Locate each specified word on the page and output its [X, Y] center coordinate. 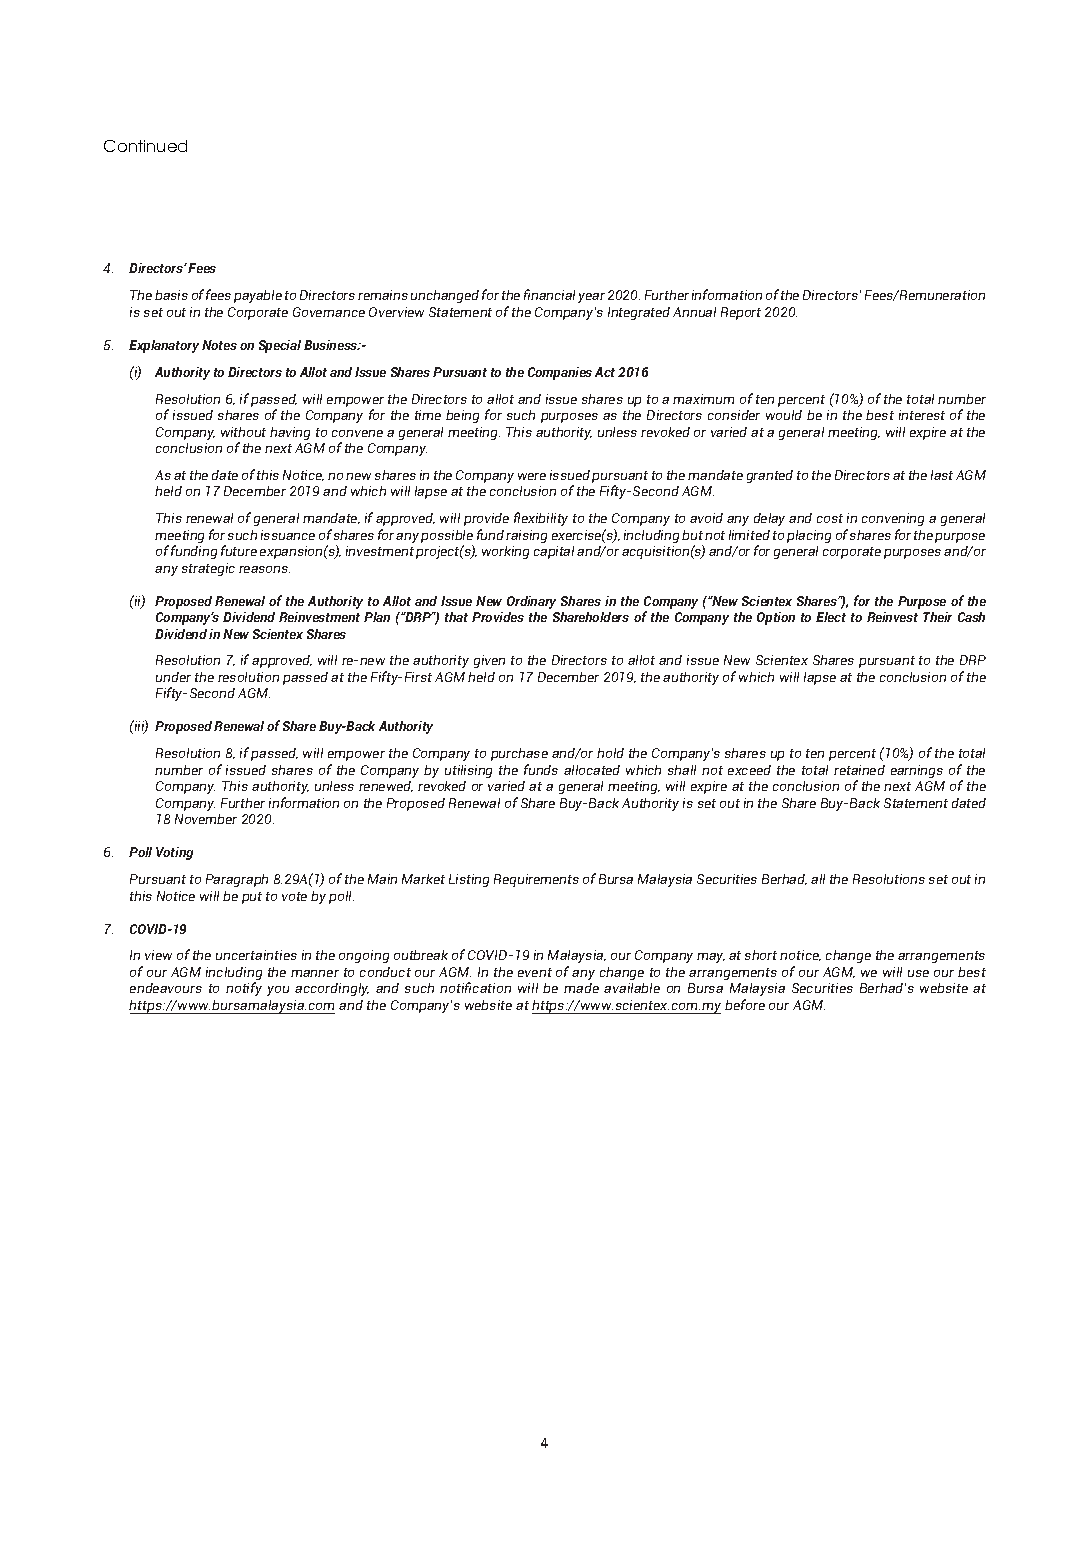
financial [549, 294]
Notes [219, 345]
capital [554, 552]
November [206, 819]
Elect [831, 617]
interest [922, 415]
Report [741, 313]
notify [244, 989]
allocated [592, 770]
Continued [145, 146]
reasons [264, 569]
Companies [560, 373]
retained [859, 770]
